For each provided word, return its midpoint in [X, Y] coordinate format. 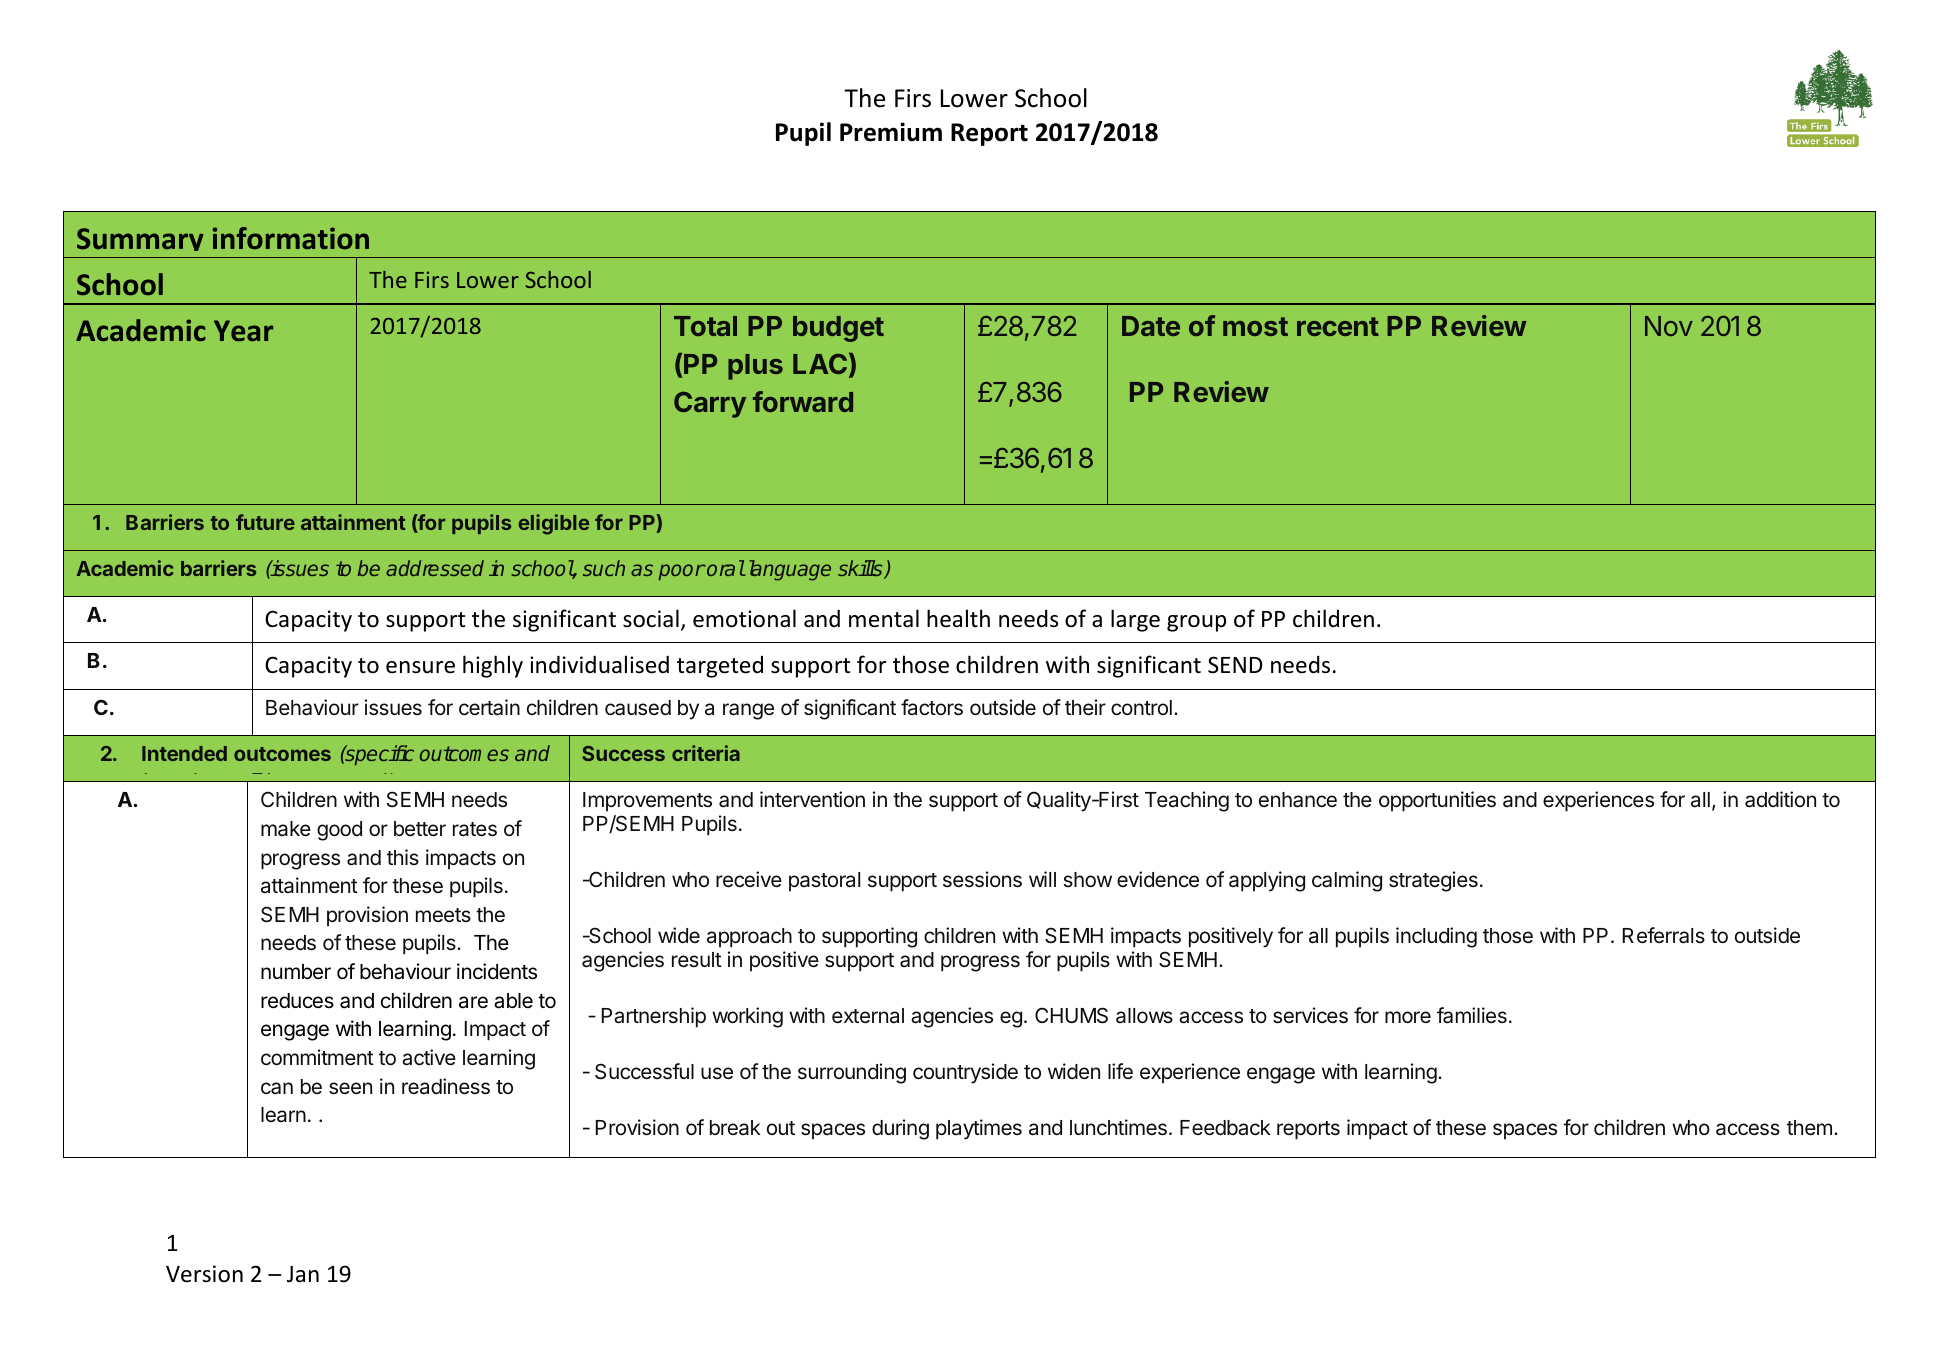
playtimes [979, 1129]
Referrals [1664, 935]
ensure [420, 667]
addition [1780, 799]
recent [1338, 326]
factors [932, 707]
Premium [891, 132]
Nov [1669, 326]
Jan [303, 1274]
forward [803, 401]
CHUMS [1071, 1015]
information [291, 238]
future [265, 522]
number [296, 972]
